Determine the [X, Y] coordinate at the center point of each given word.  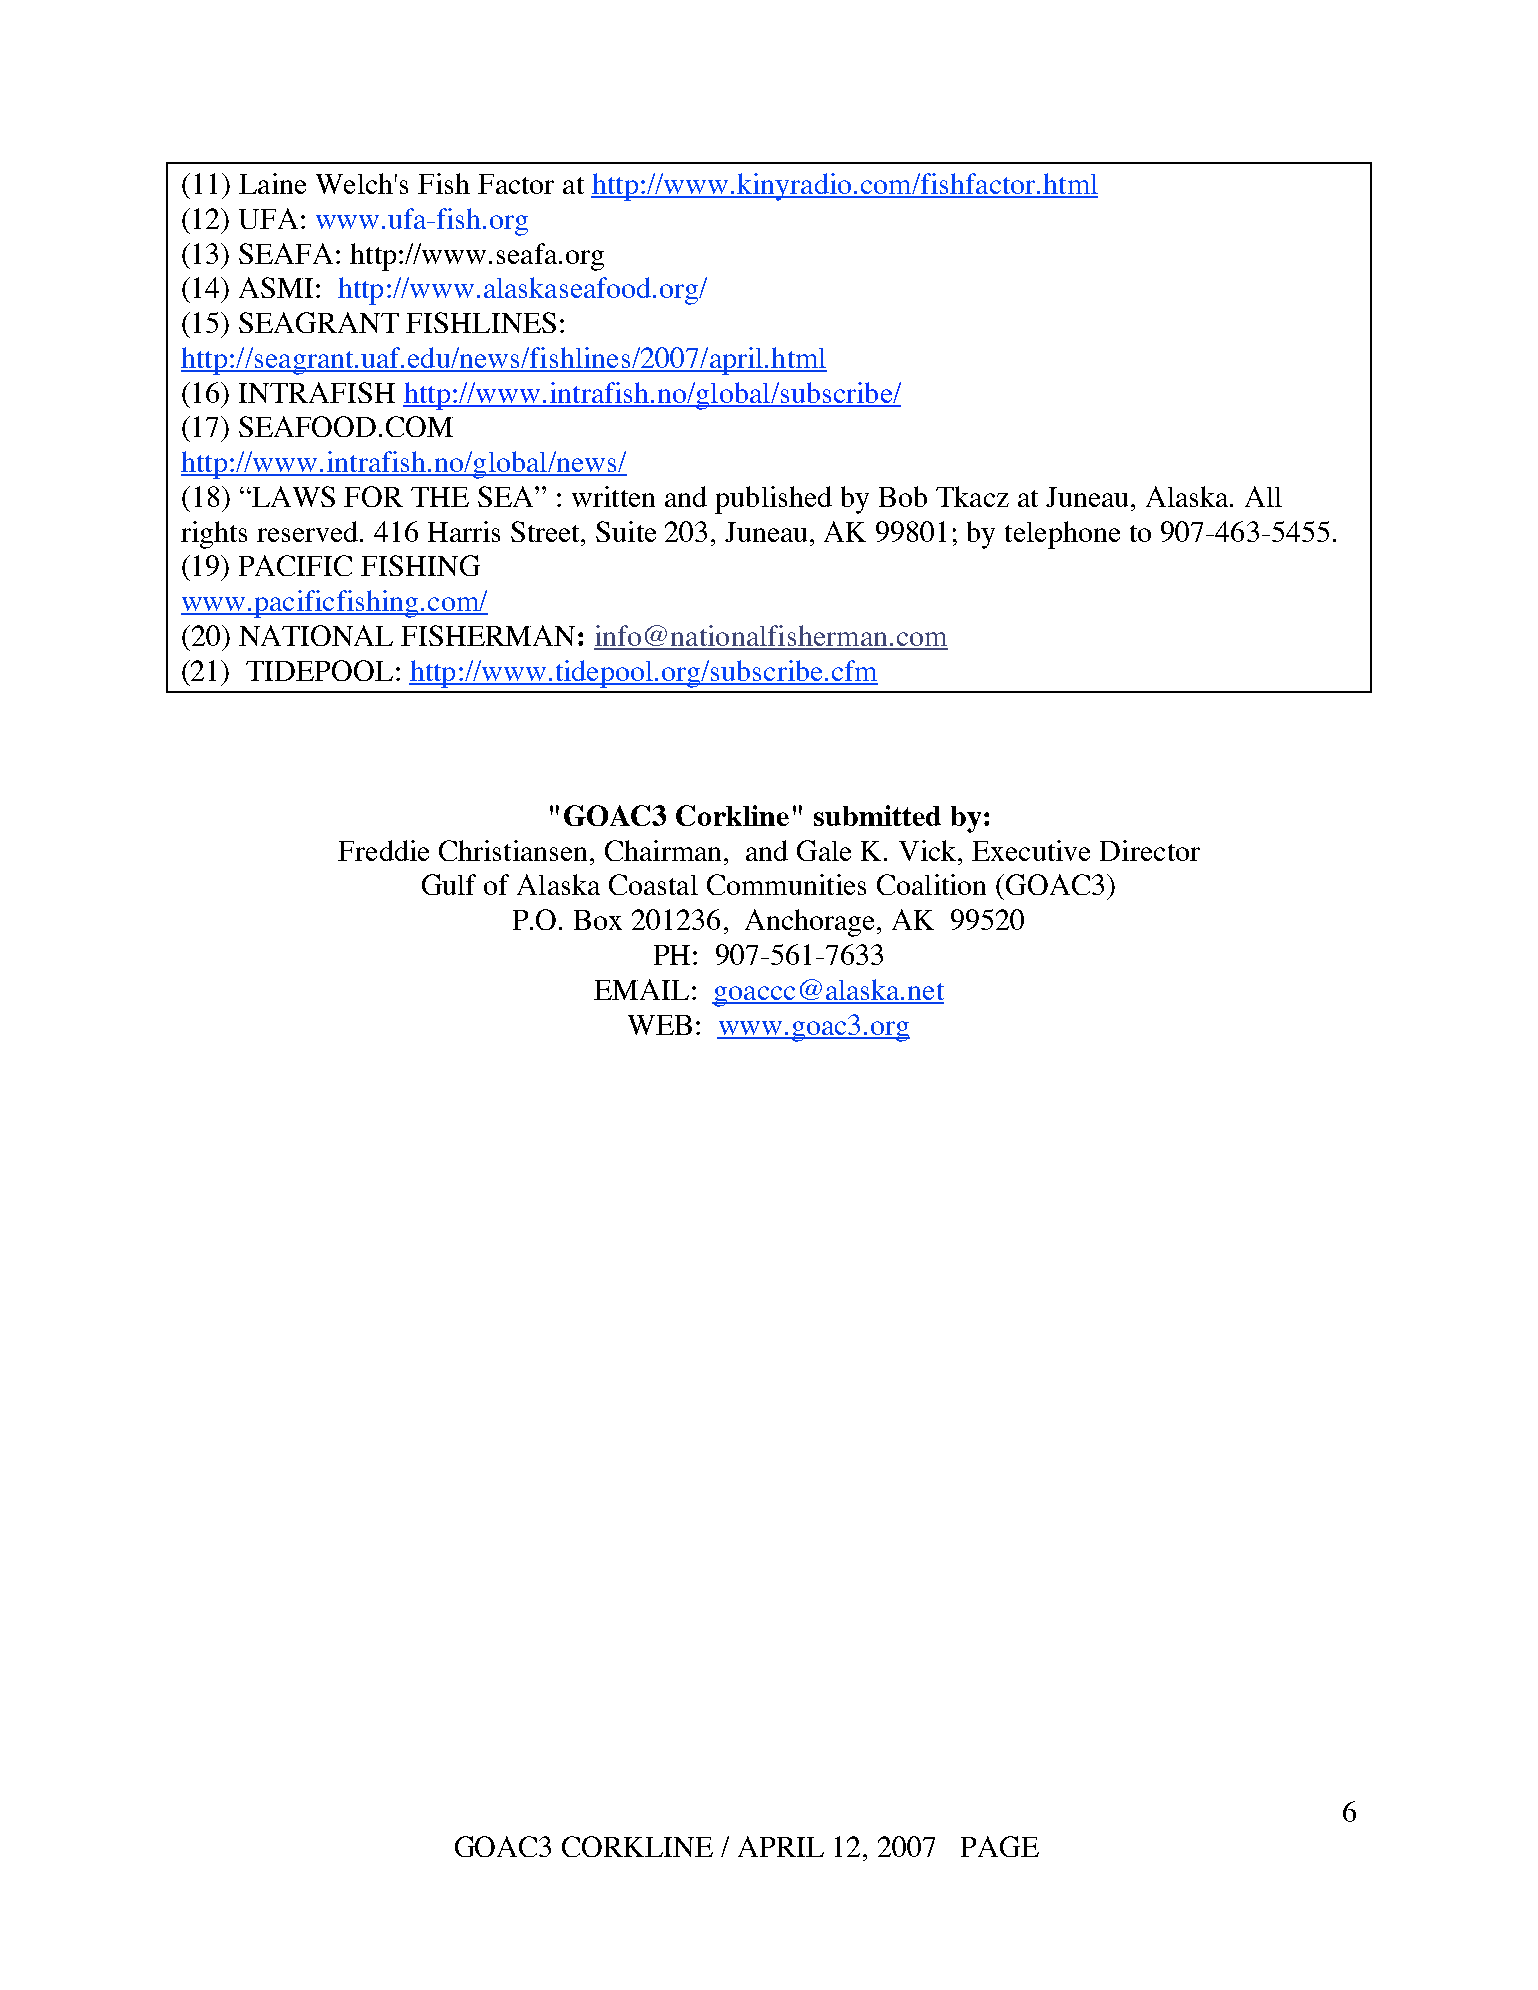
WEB [660, 1025]
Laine [272, 183]
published [773, 500]
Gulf [449, 884]
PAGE [1000, 1846]
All [1263, 496]
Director [1150, 850]
